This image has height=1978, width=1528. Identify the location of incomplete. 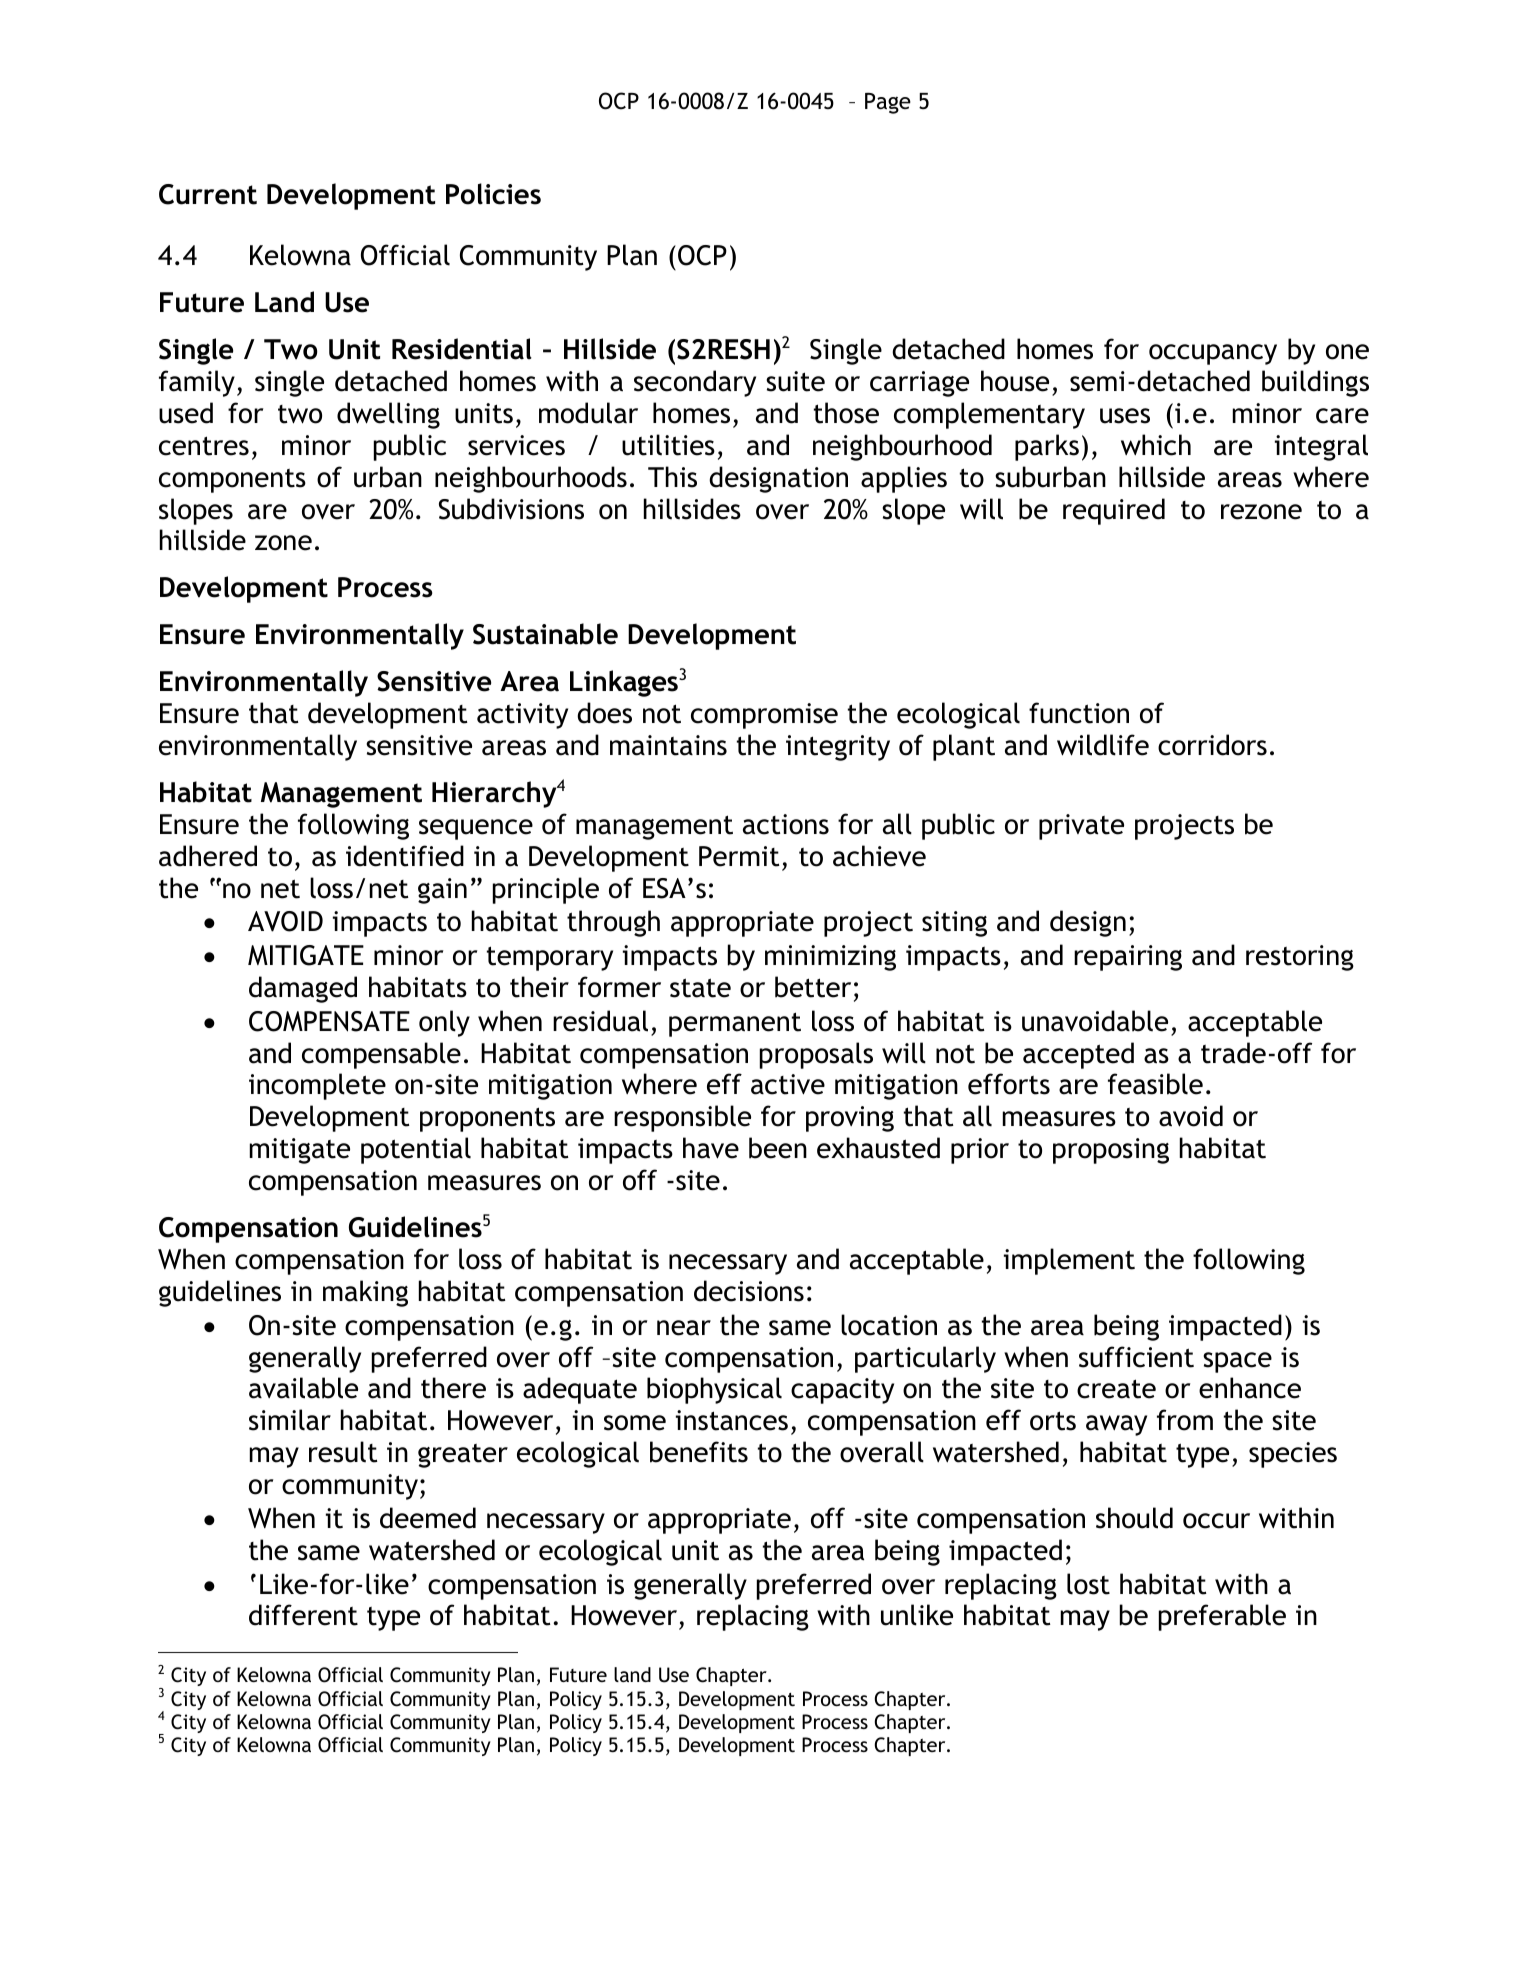
(317, 1086).
